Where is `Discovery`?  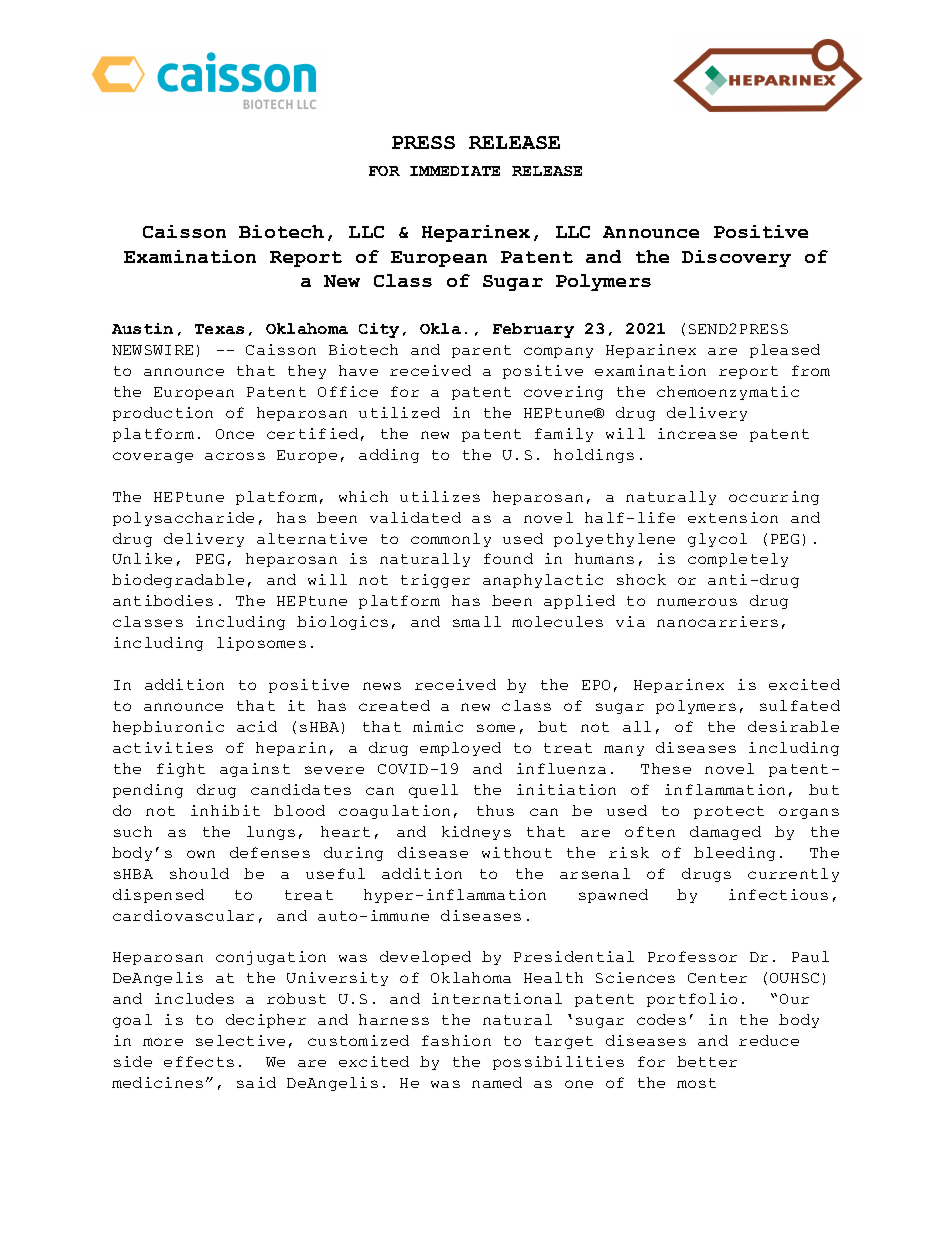 Discovery is located at coordinates (736, 258).
